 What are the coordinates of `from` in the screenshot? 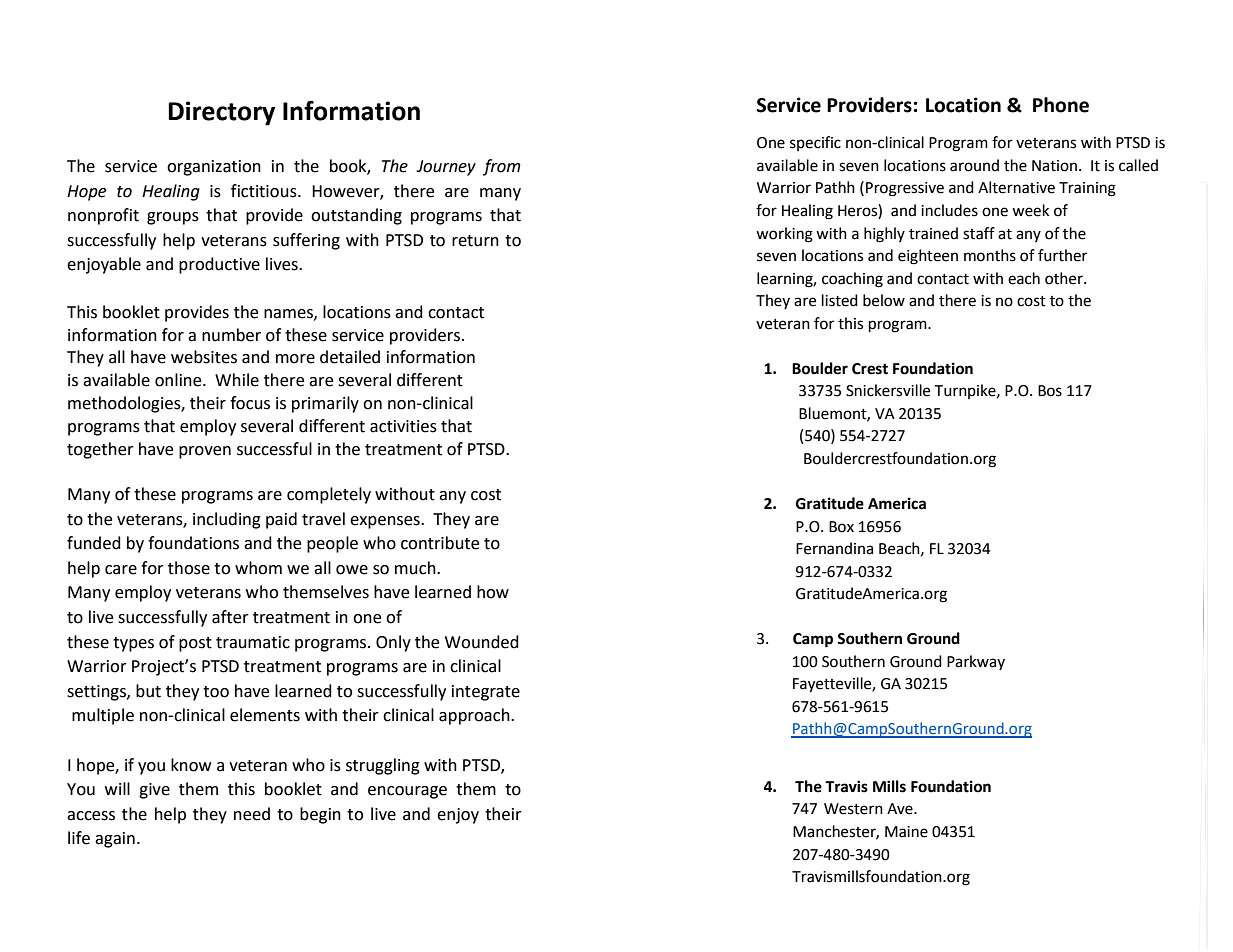 It's located at (502, 167).
